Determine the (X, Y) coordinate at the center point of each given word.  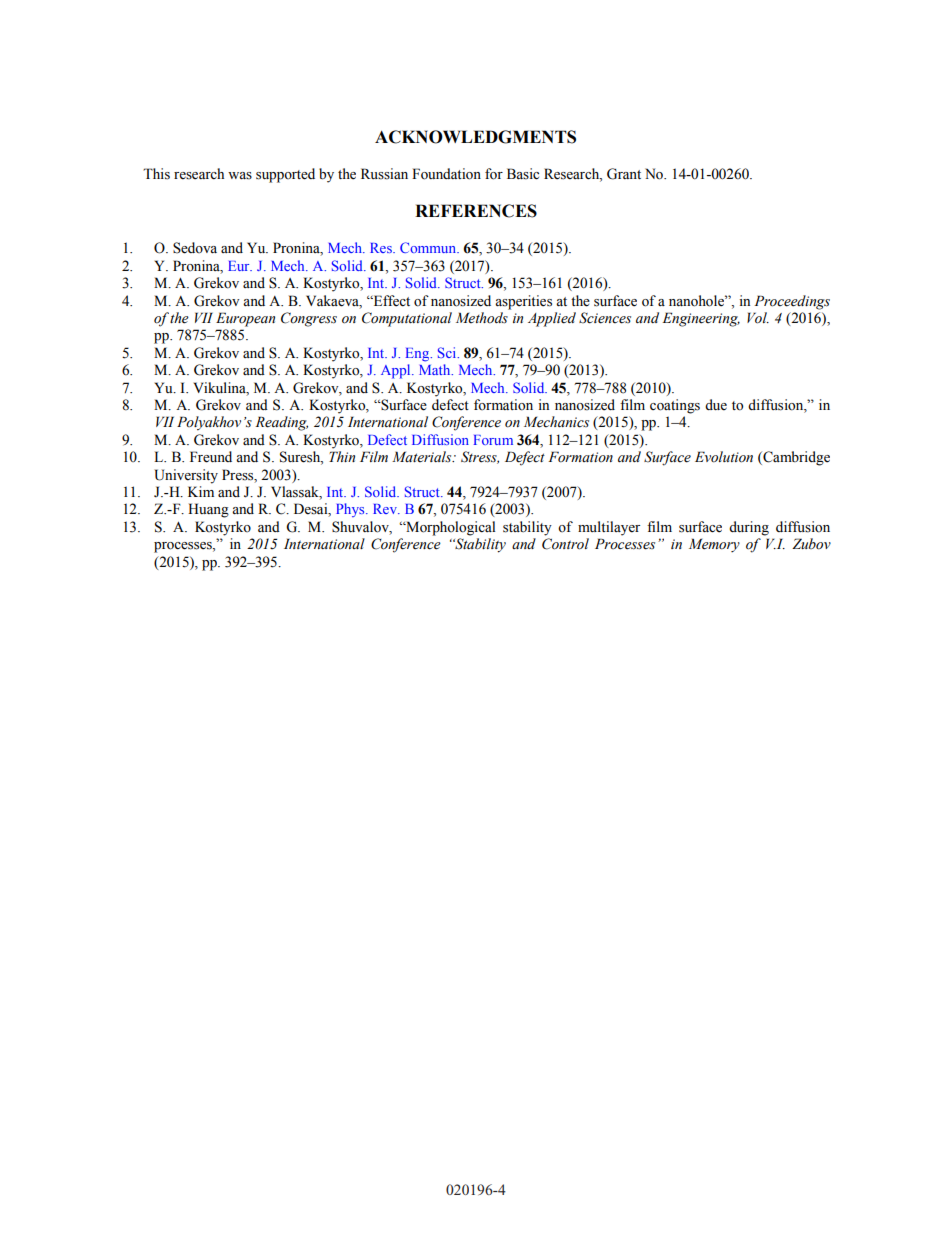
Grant (624, 174)
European (245, 319)
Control (565, 544)
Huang (208, 510)
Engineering (701, 319)
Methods (482, 318)
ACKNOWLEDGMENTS (475, 137)
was (240, 176)
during (749, 528)
